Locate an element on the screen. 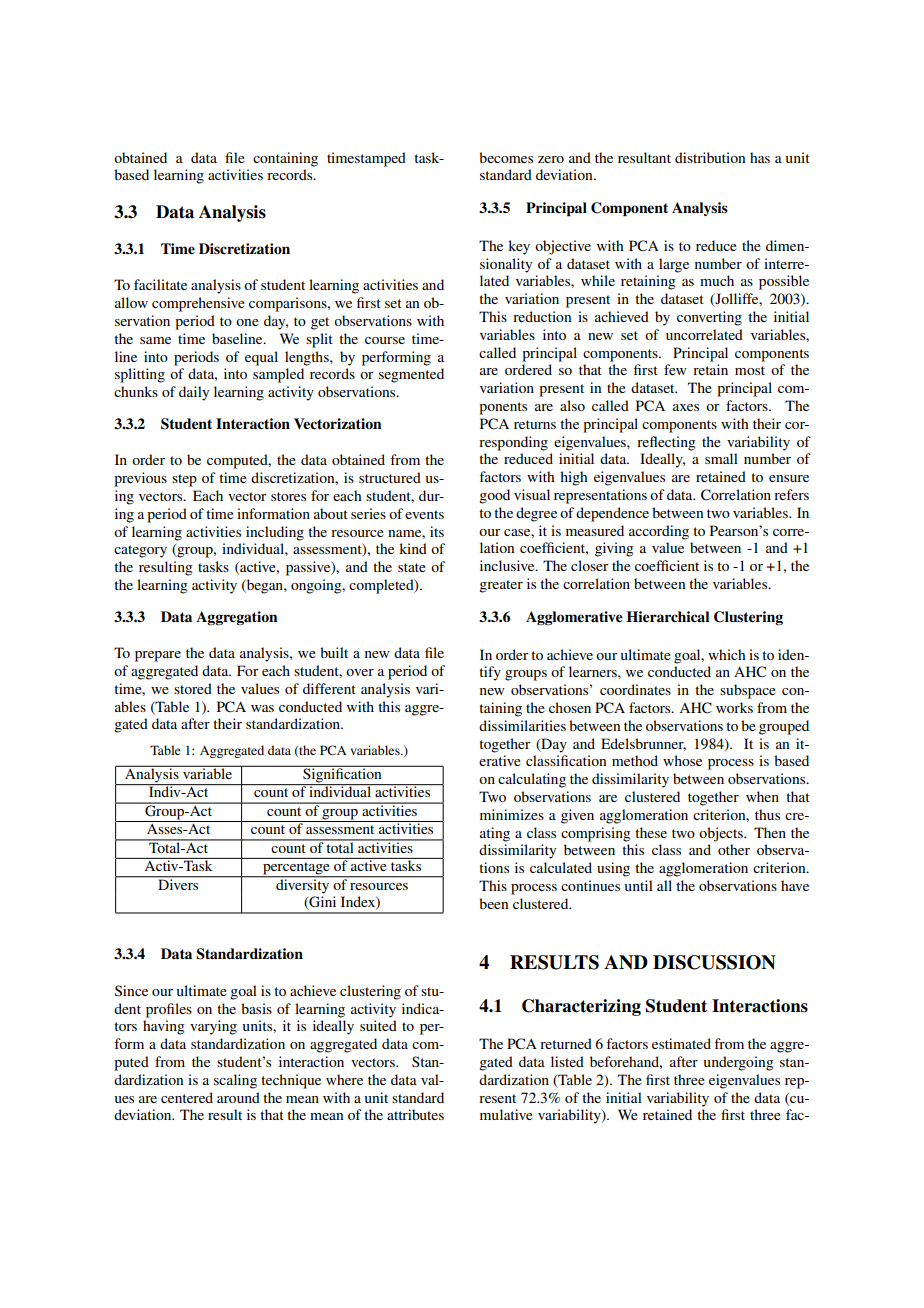  prepare is located at coordinates (158, 656).
